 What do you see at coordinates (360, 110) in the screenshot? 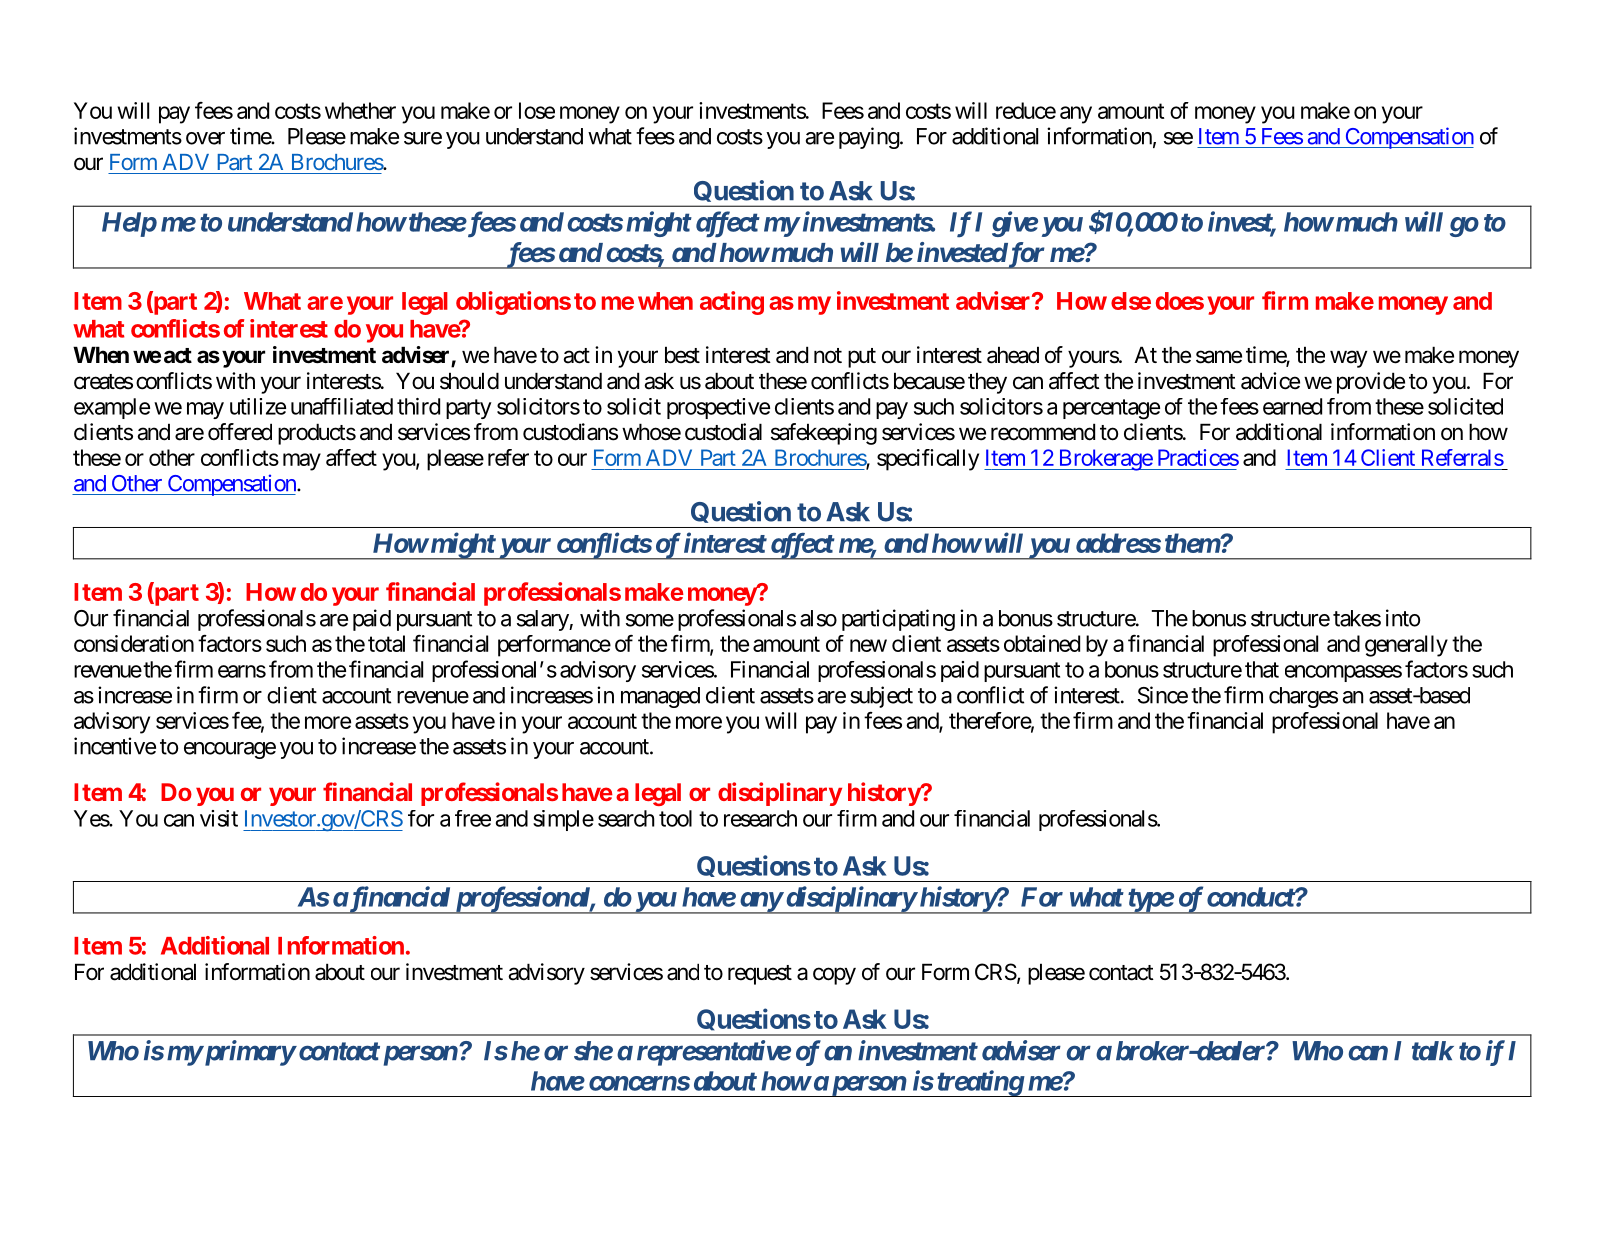
I see `whether` at bounding box center [360, 110].
